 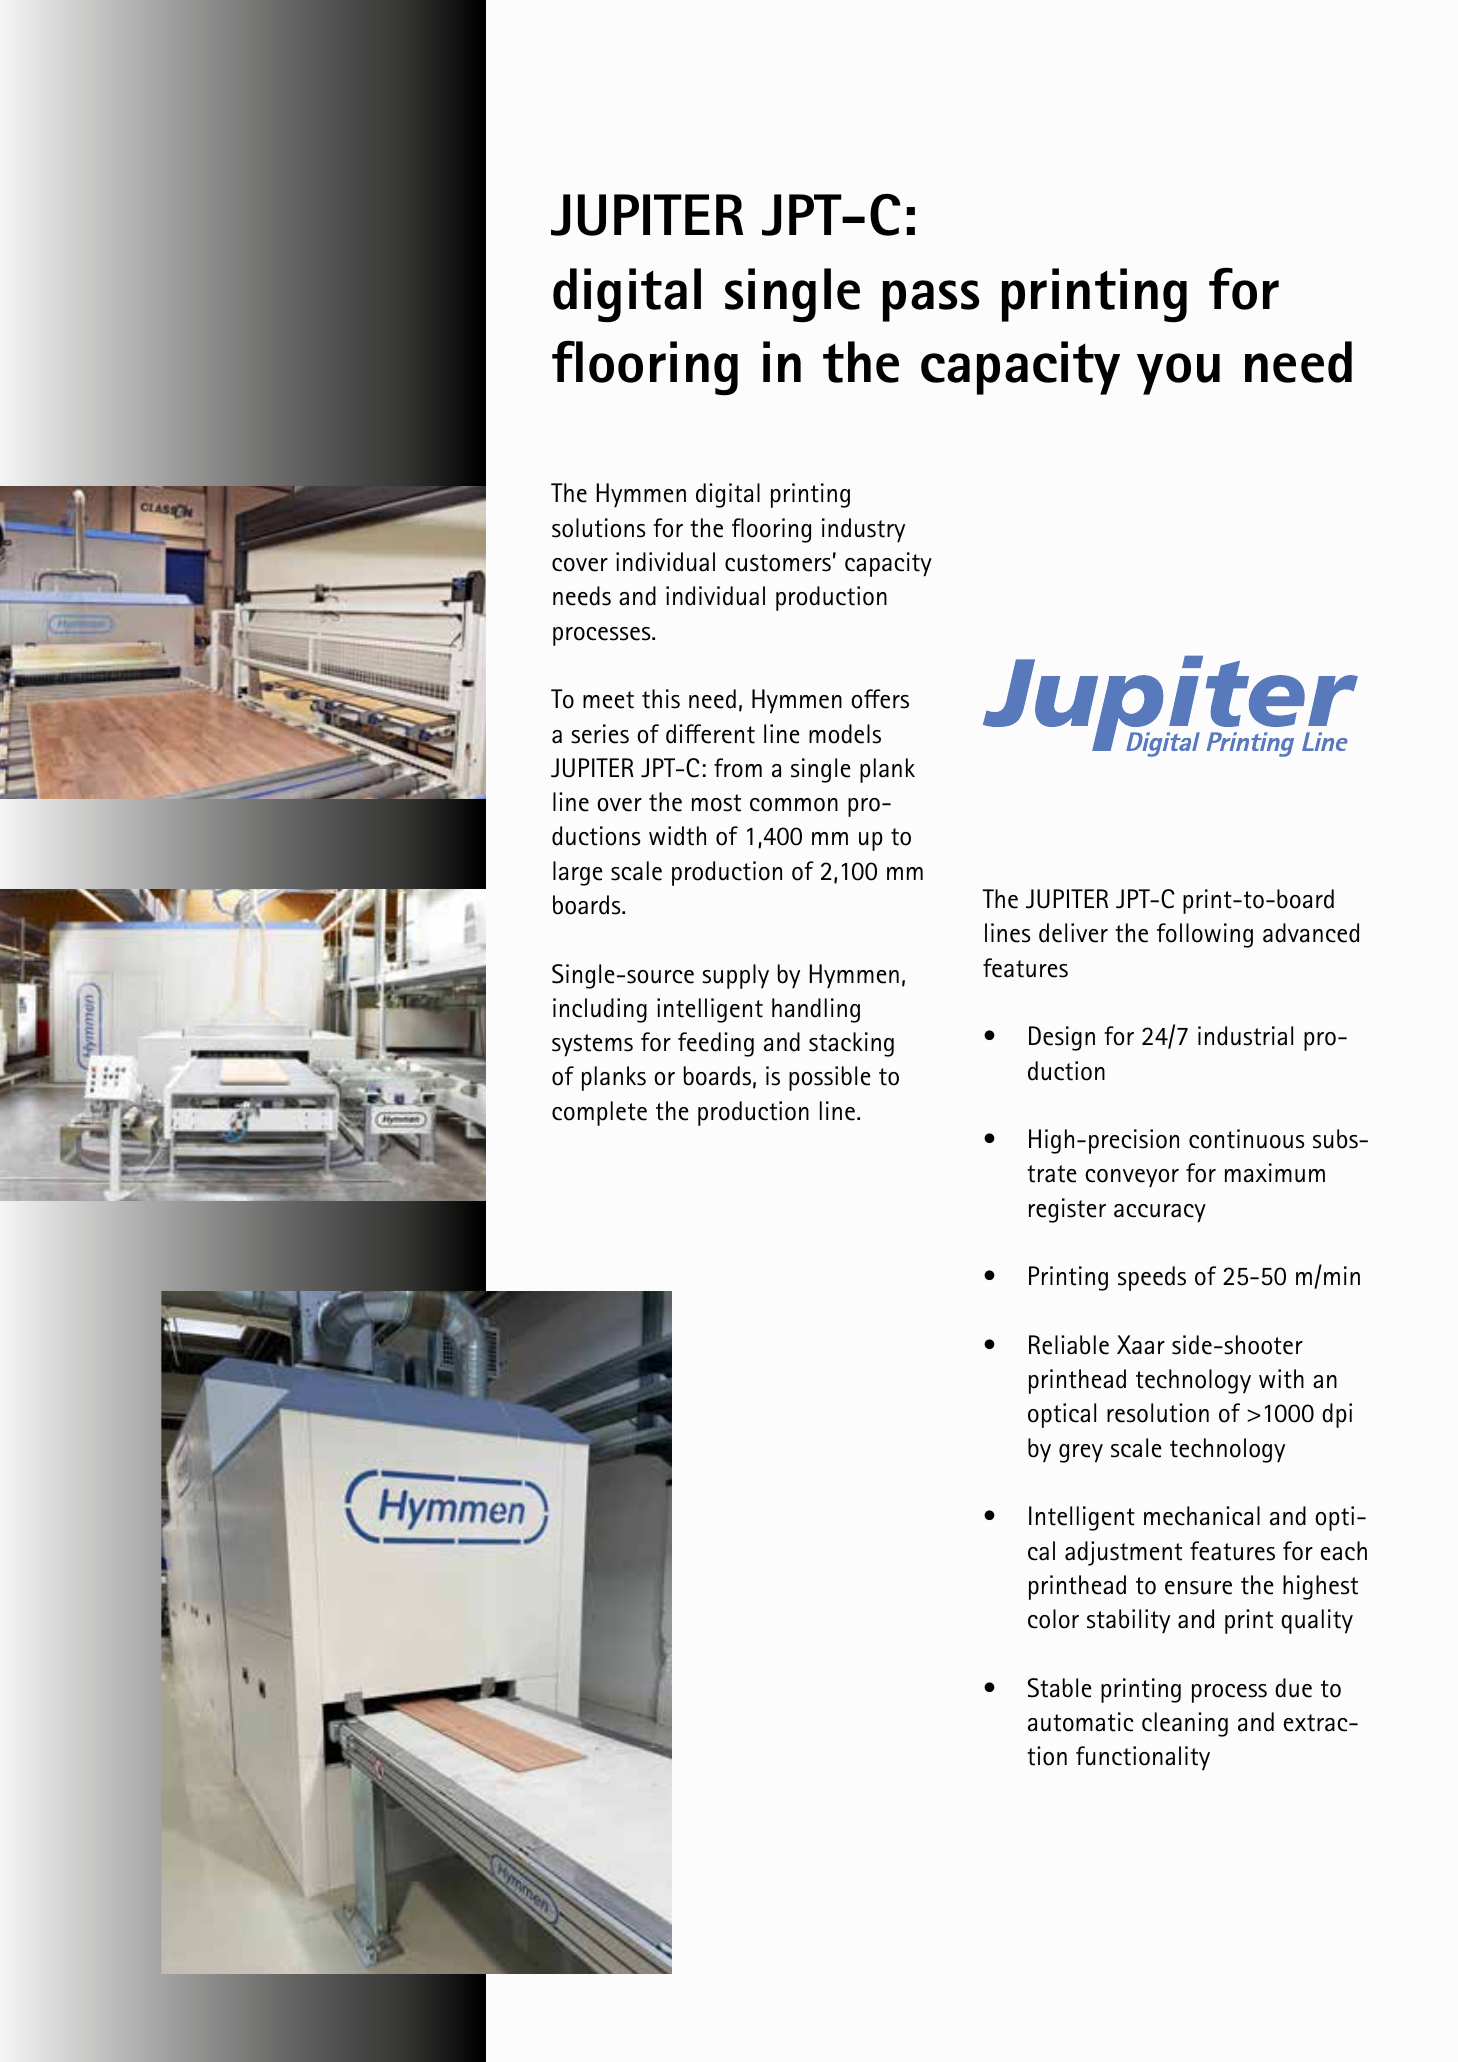 What do you see at coordinates (716, 1044) in the screenshot?
I see `feeding` at bounding box center [716, 1044].
